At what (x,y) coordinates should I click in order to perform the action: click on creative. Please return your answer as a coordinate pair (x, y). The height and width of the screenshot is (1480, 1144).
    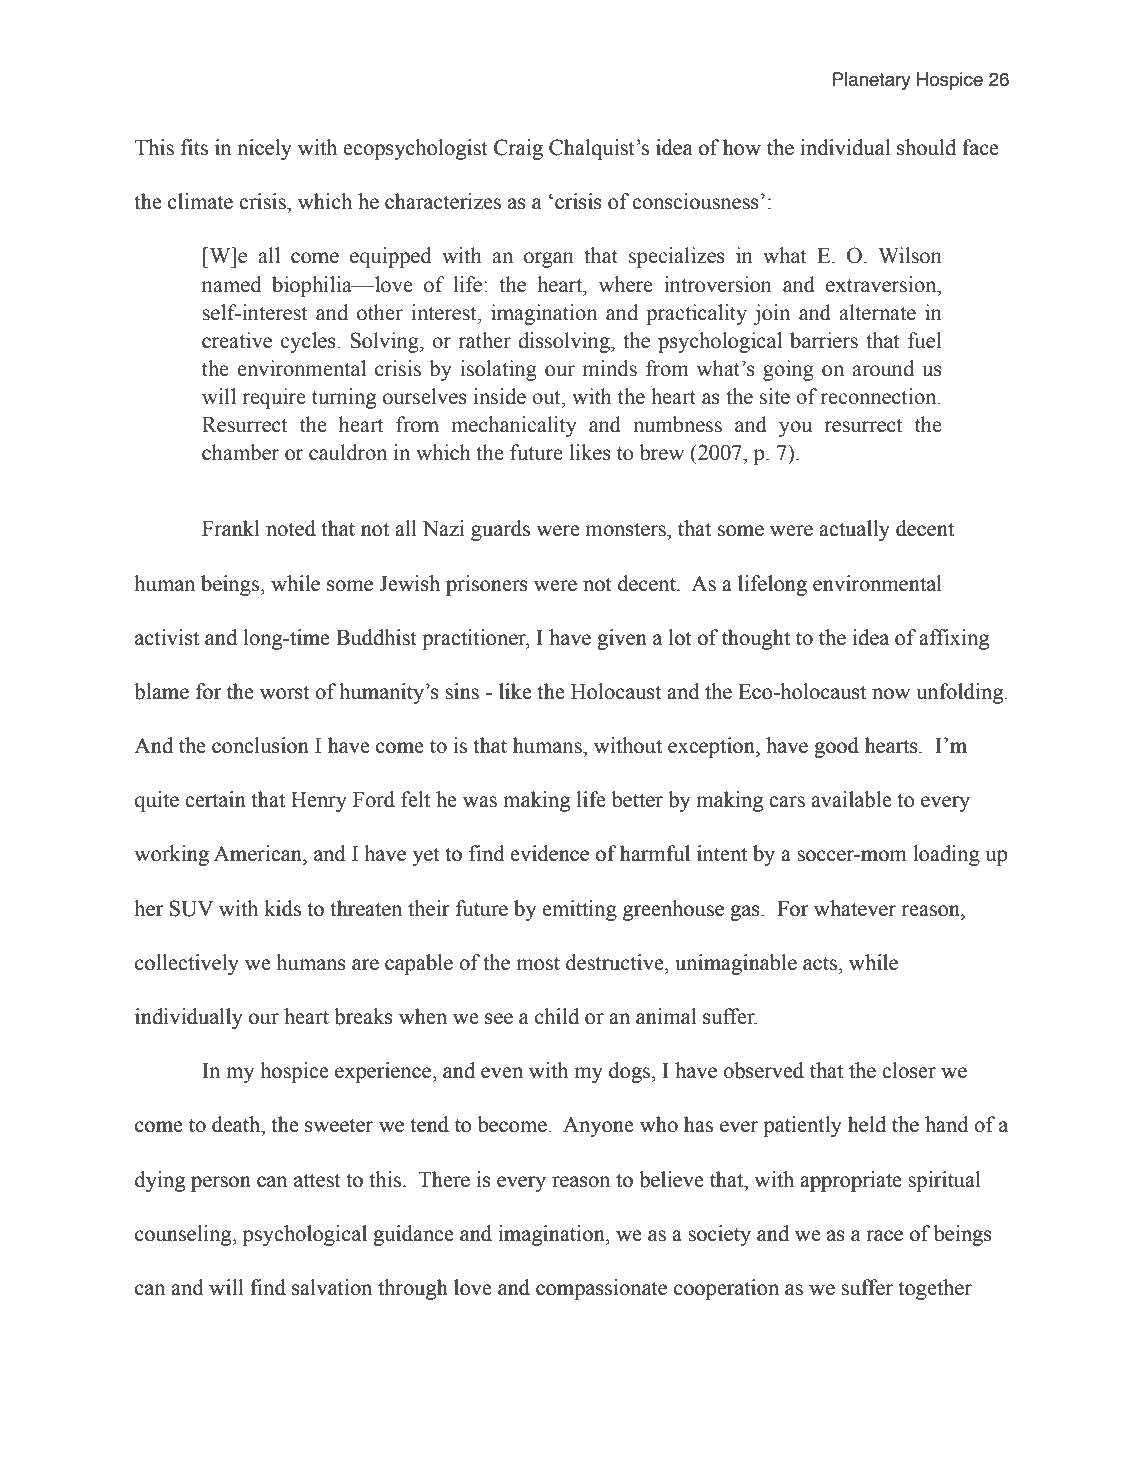
    Looking at the image, I should click on (237, 340).
